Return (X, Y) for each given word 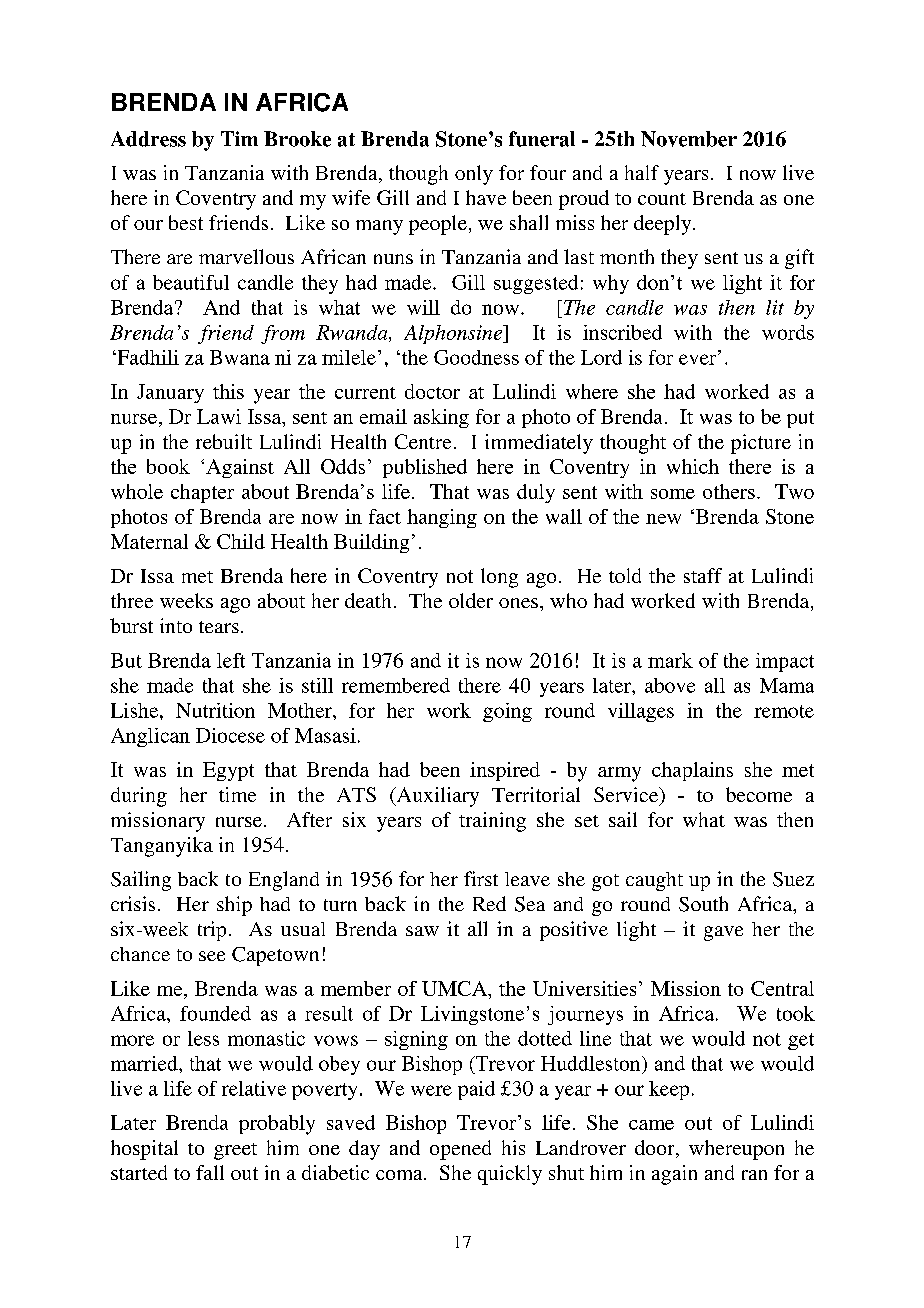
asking (441, 418)
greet (235, 1151)
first (481, 878)
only (474, 175)
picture (761, 444)
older (471, 600)
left (231, 660)
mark (670, 660)
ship (234, 906)
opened (460, 1150)
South (703, 904)
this (228, 391)
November (689, 139)
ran (754, 1175)
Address (148, 139)
